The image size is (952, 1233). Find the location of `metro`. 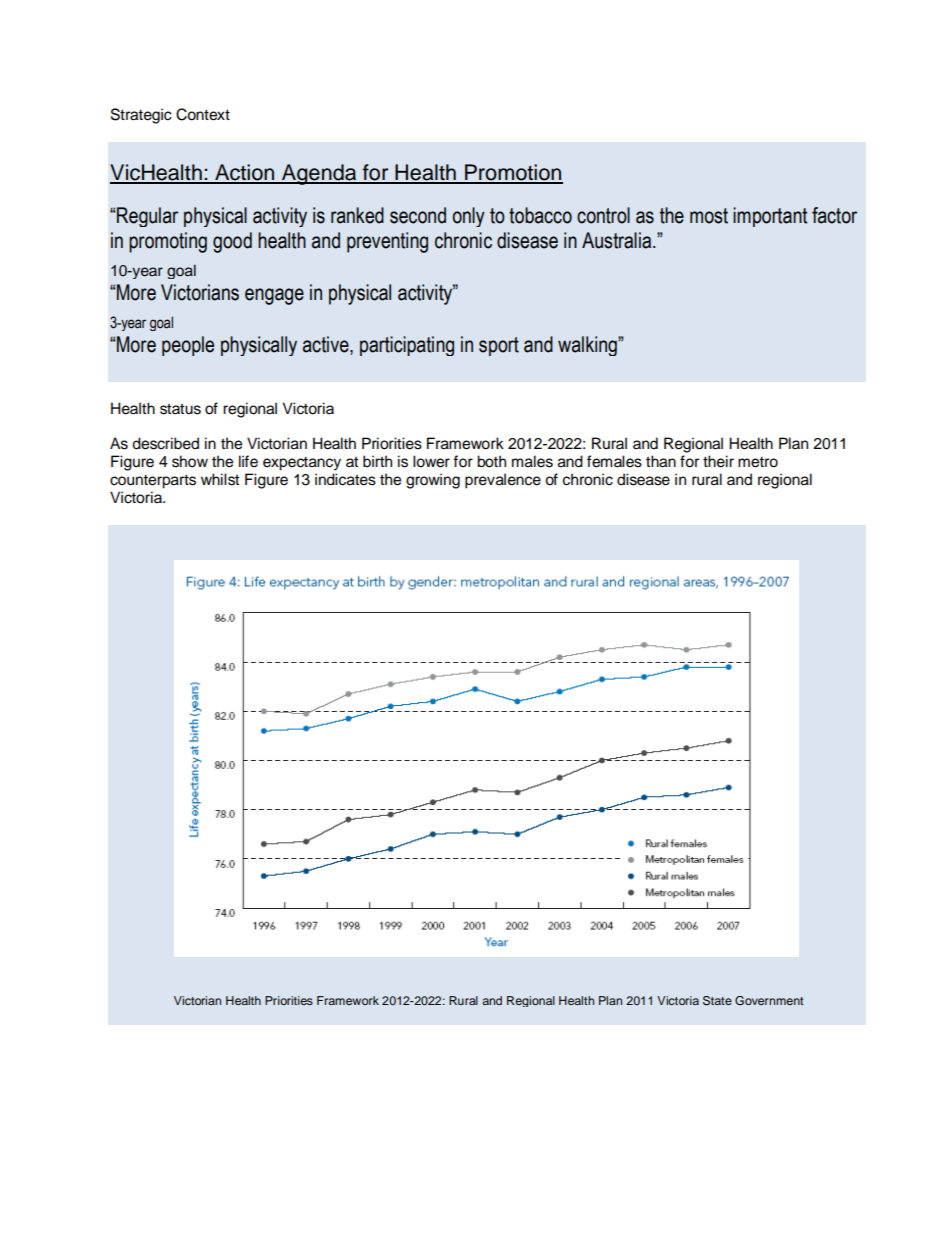

metro is located at coordinates (758, 462).
